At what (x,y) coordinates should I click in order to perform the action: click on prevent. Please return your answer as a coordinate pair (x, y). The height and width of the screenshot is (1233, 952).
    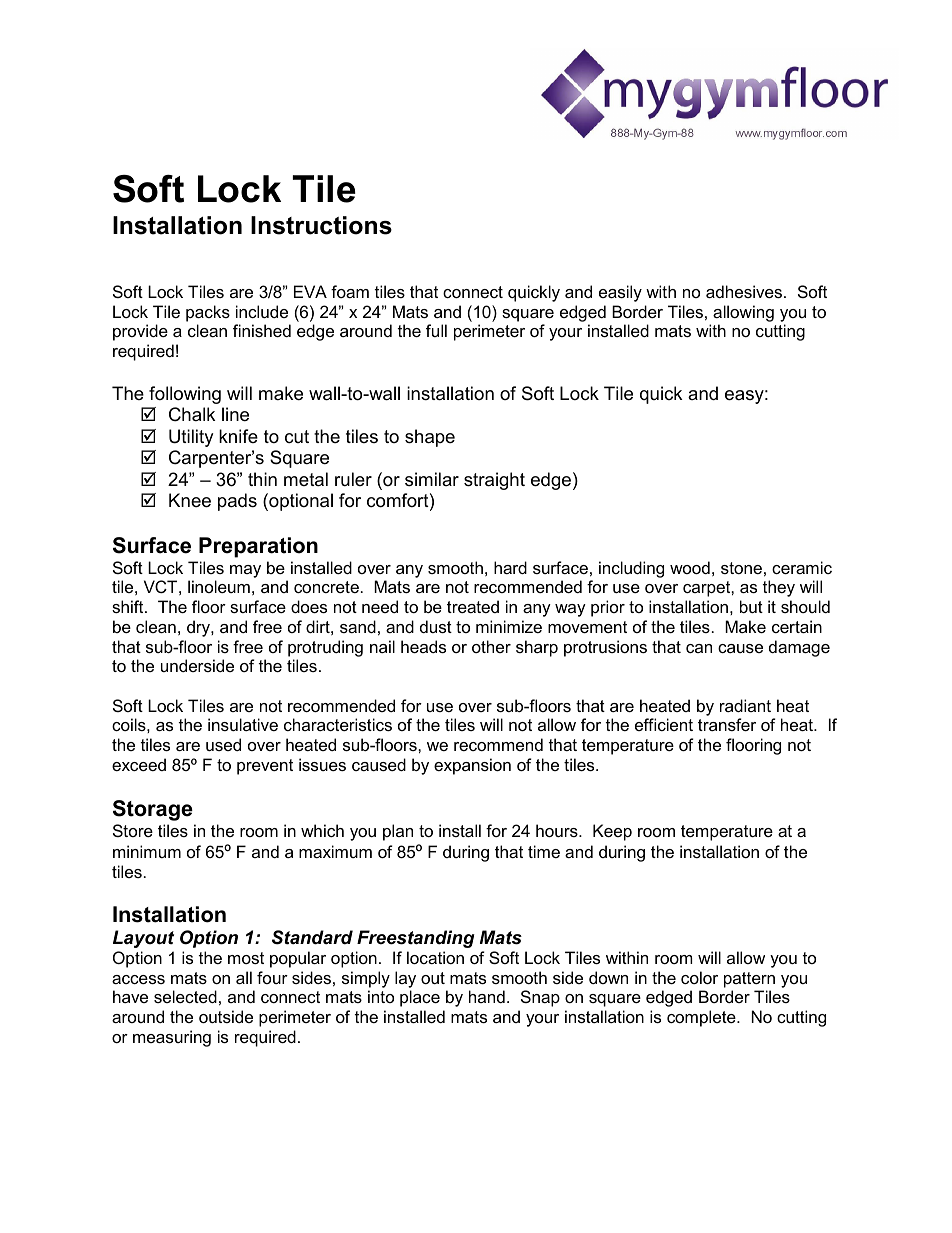
    Looking at the image, I should click on (265, 767).
